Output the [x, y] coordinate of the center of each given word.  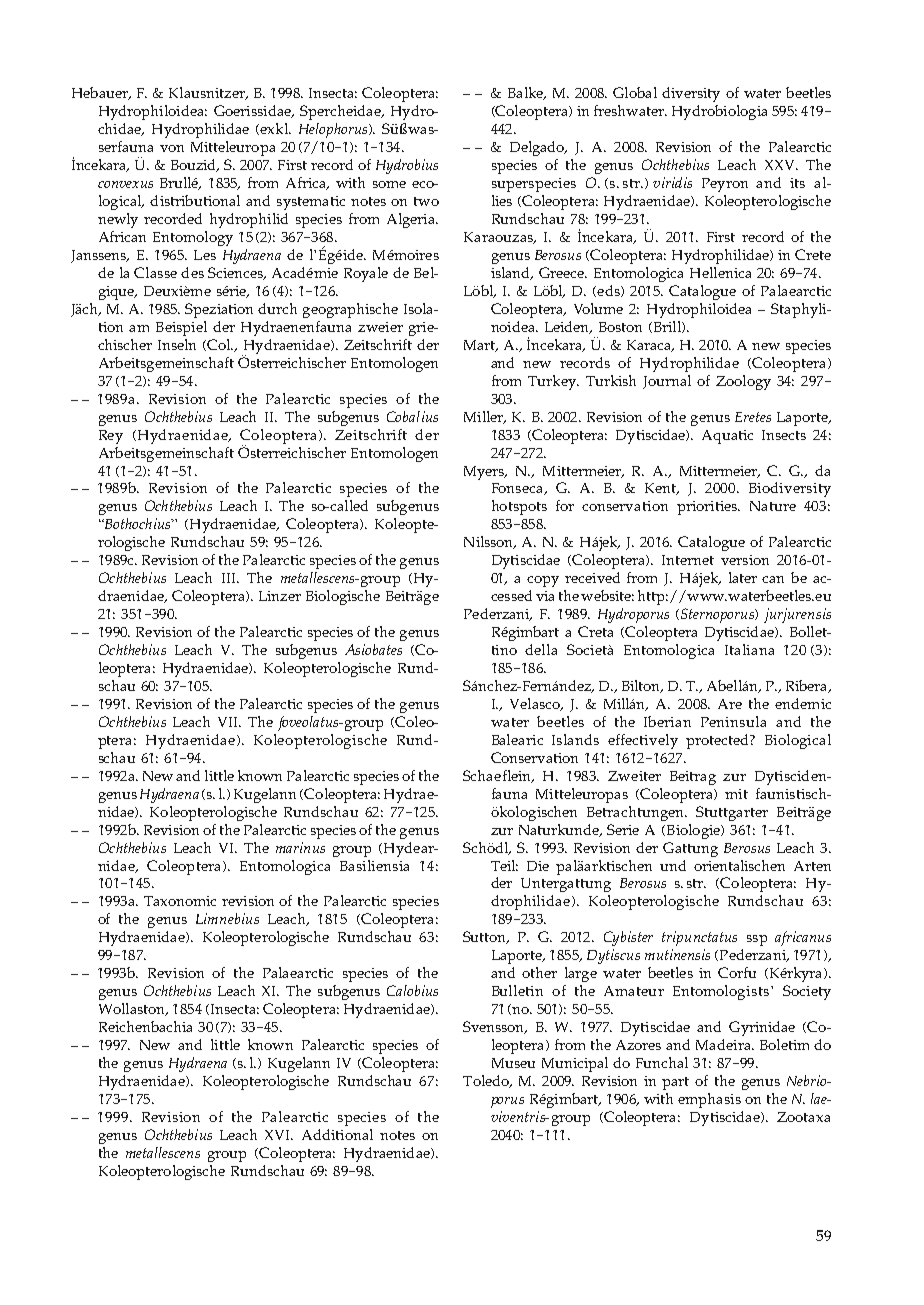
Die [538, 866]
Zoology [743, 382]
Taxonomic [180, 901]
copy [543, 581]
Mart [481, 346]
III [230, 578]
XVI [279, 1135]
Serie [623, 829]
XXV [781, 165]
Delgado [538, 148]
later [743, 577]
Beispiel [181, 328]
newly [118, 220]
